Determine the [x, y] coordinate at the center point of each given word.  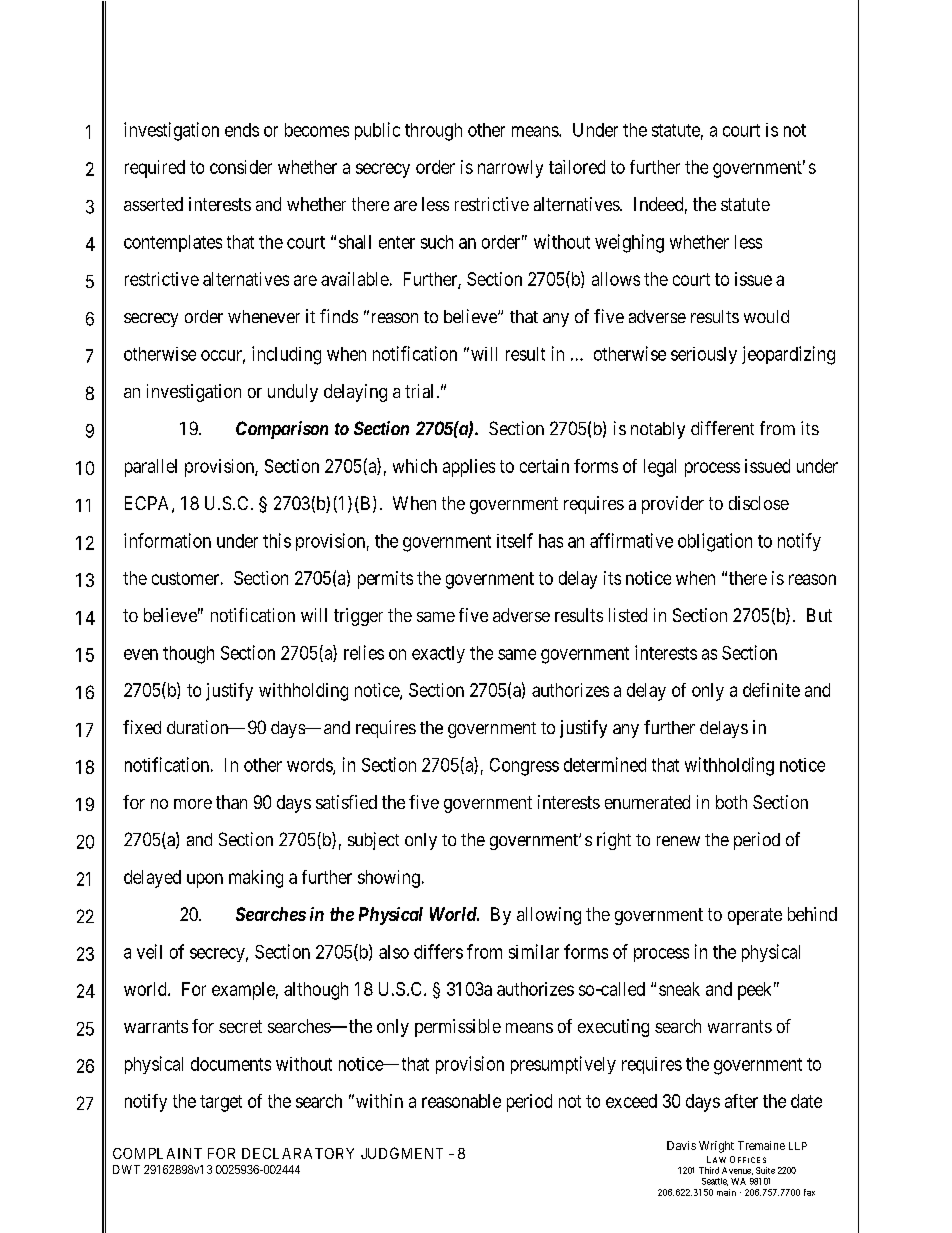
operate [755, 916]
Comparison [282, 430]
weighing [629, 243]
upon [205, 880]
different [722, 428]
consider [241, 167]
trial [419, 391]
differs [438, 951]
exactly [438, 654]
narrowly [510, 169]
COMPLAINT [157, 1153]
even [141, 654]
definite [771, 690]
